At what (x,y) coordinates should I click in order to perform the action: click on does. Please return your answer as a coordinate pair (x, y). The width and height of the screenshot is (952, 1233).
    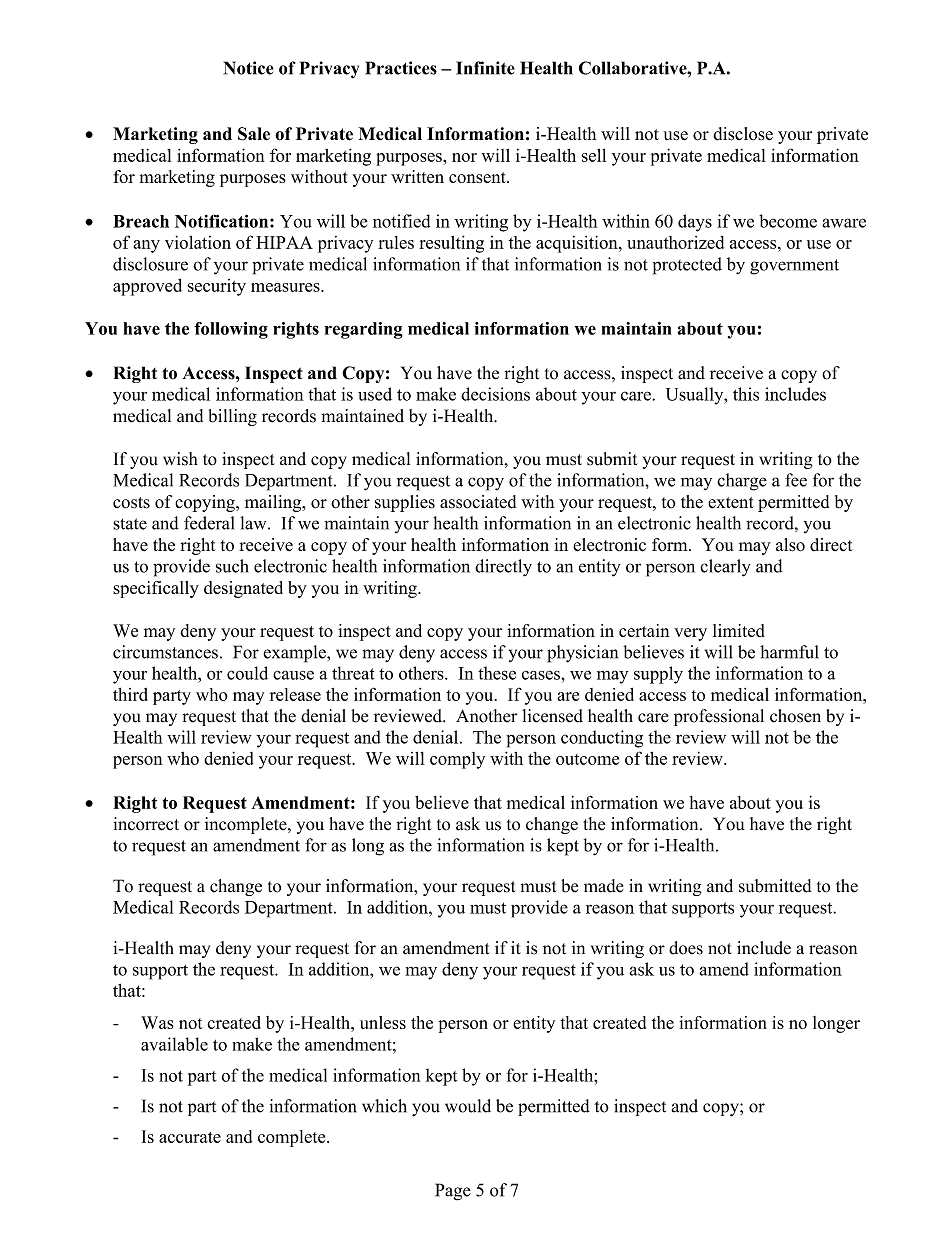
    Looking at the image, I should click on (686, 948).
